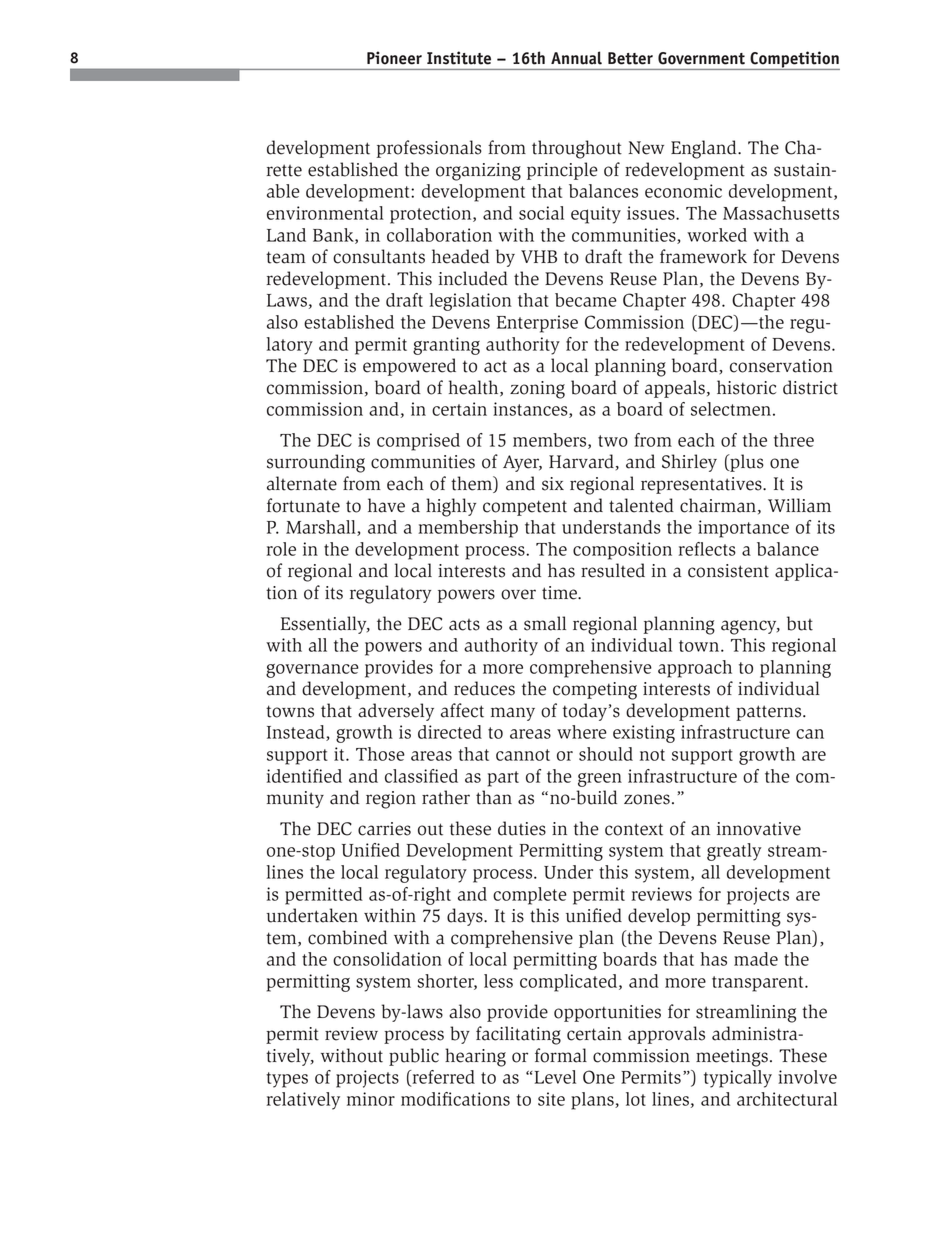 This screenshot has width=952, height=1233. What do you see at coordinates (646, 148) in the screenshot?
I see `New` at bounding box center [646, 148].
